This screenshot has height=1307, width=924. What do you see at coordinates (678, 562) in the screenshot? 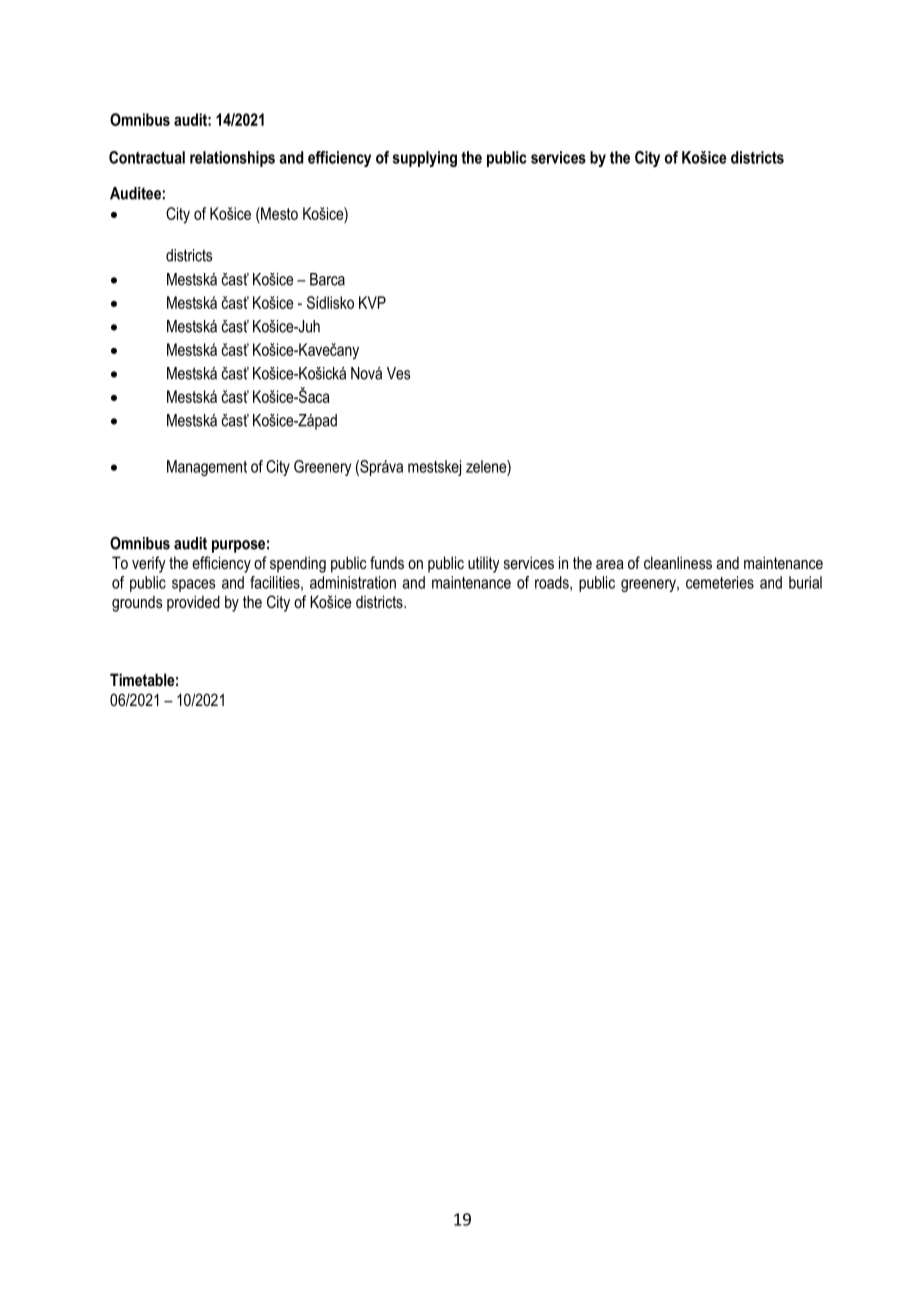
I see `cleanliness` at bounding box center [678, 562].
